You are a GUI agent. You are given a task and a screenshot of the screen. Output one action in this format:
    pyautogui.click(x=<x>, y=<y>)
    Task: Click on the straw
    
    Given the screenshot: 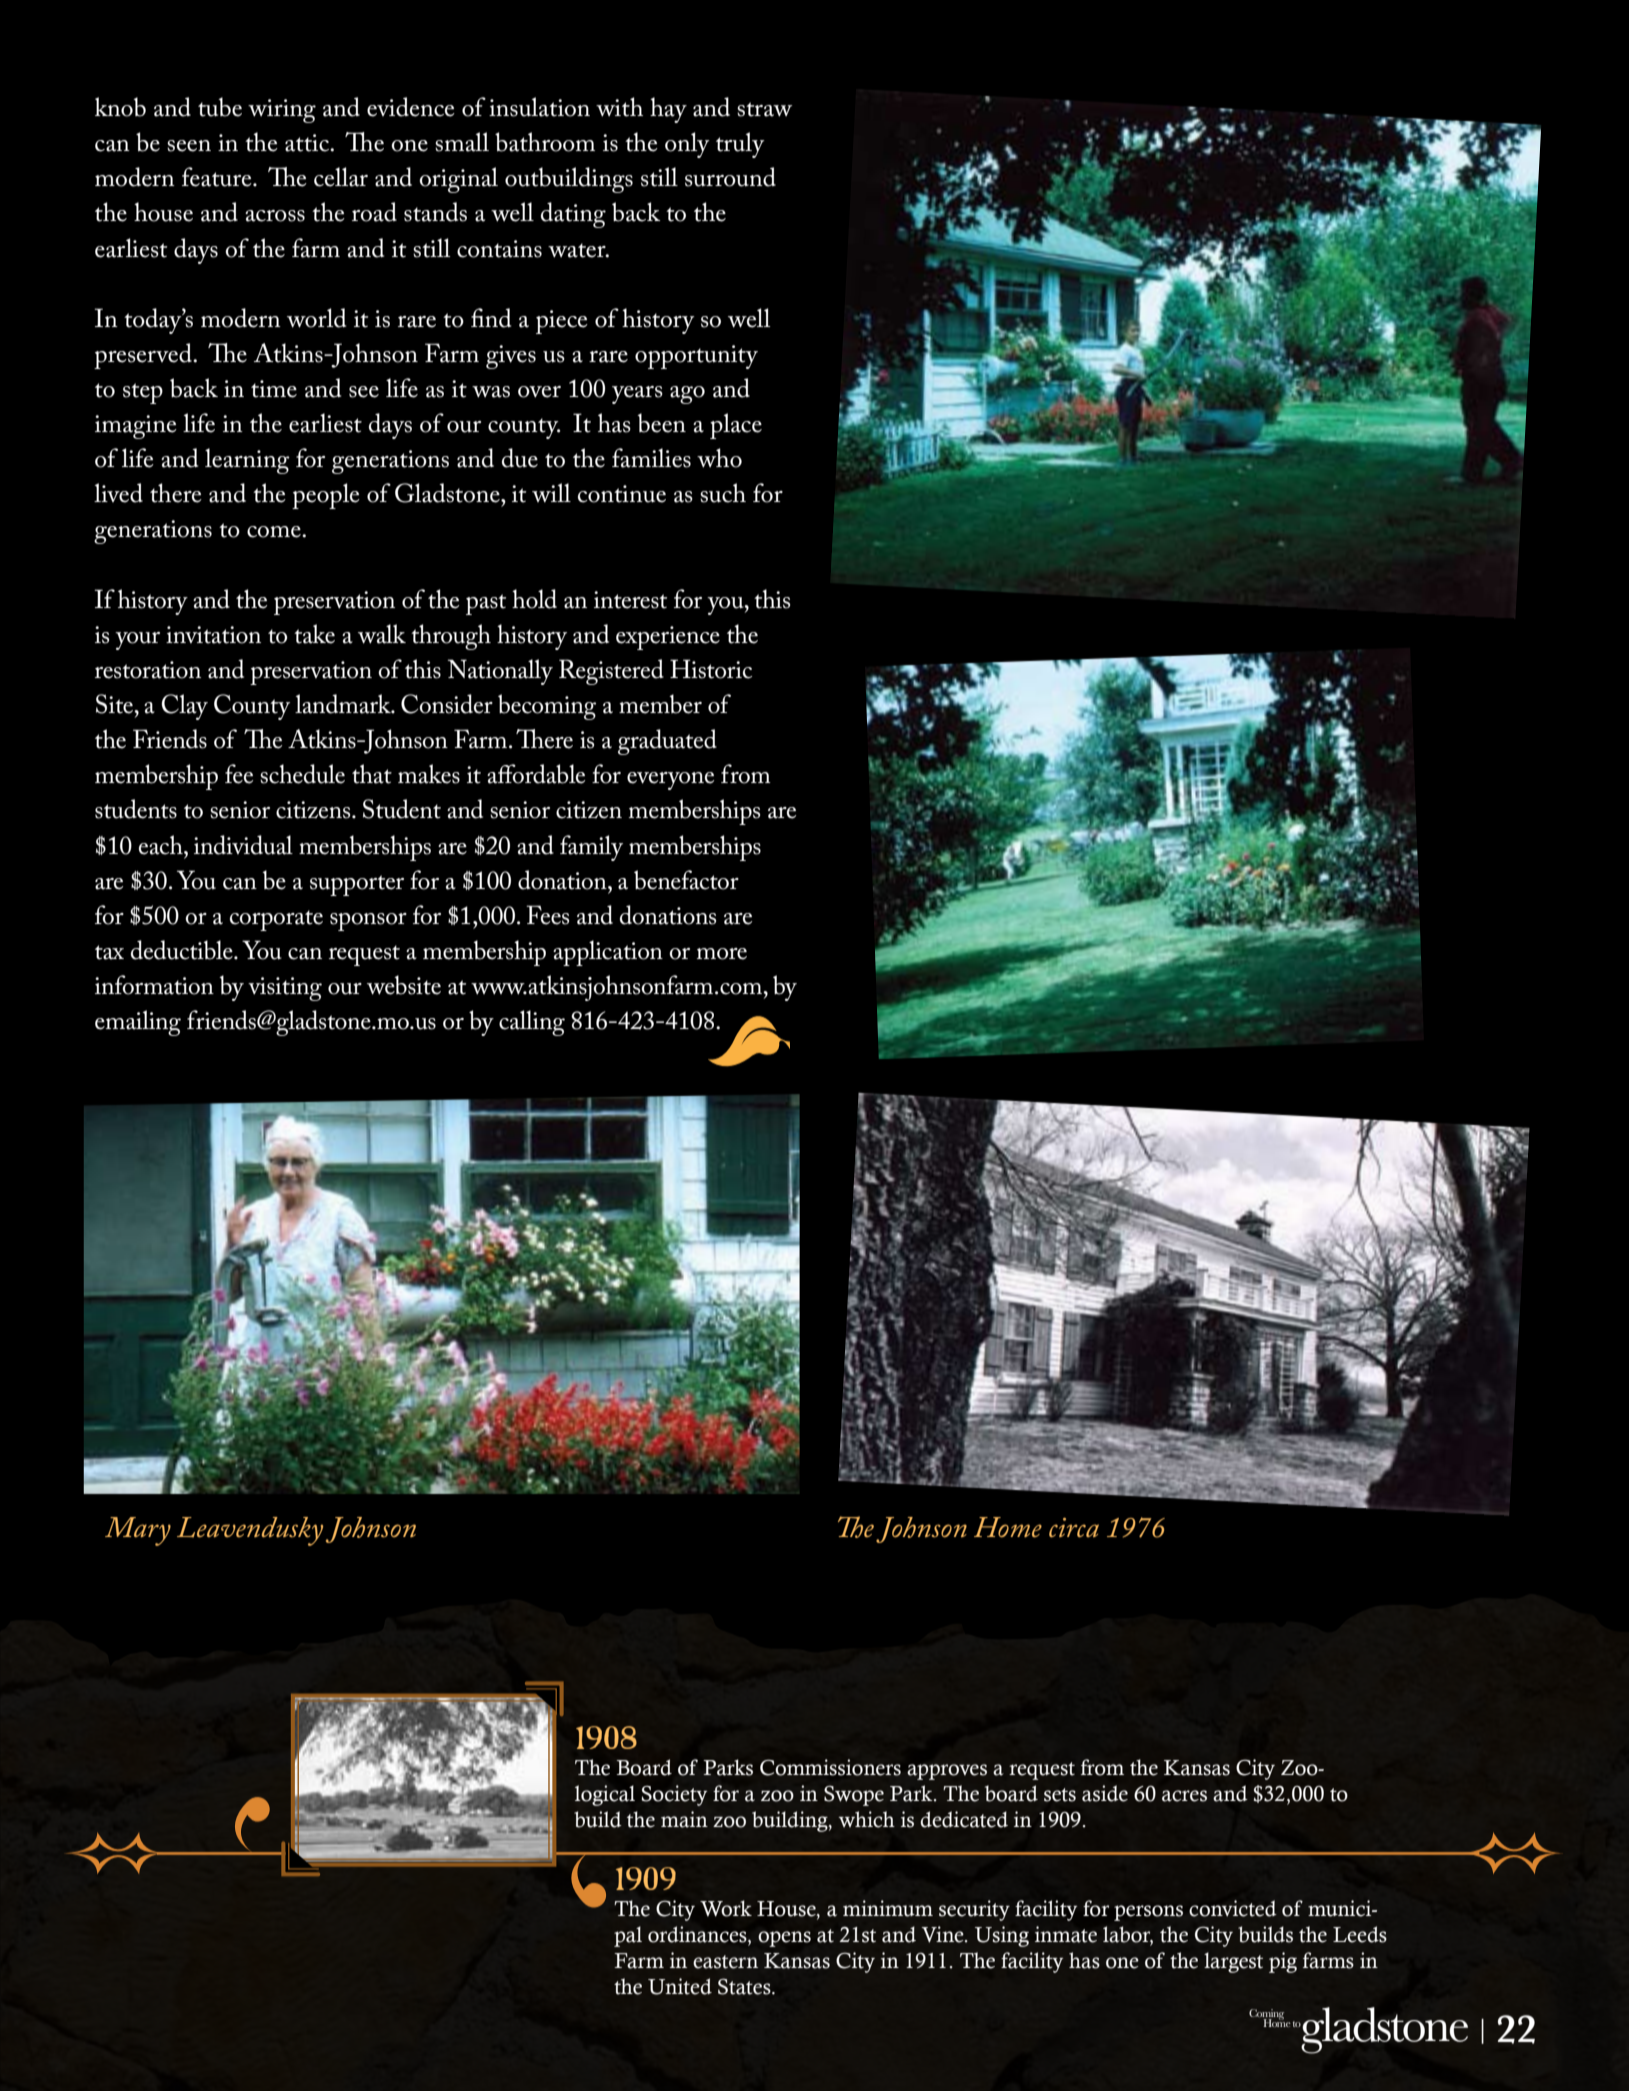 What is the action you would take?
    pyautogui.click(x=764, y=109)
